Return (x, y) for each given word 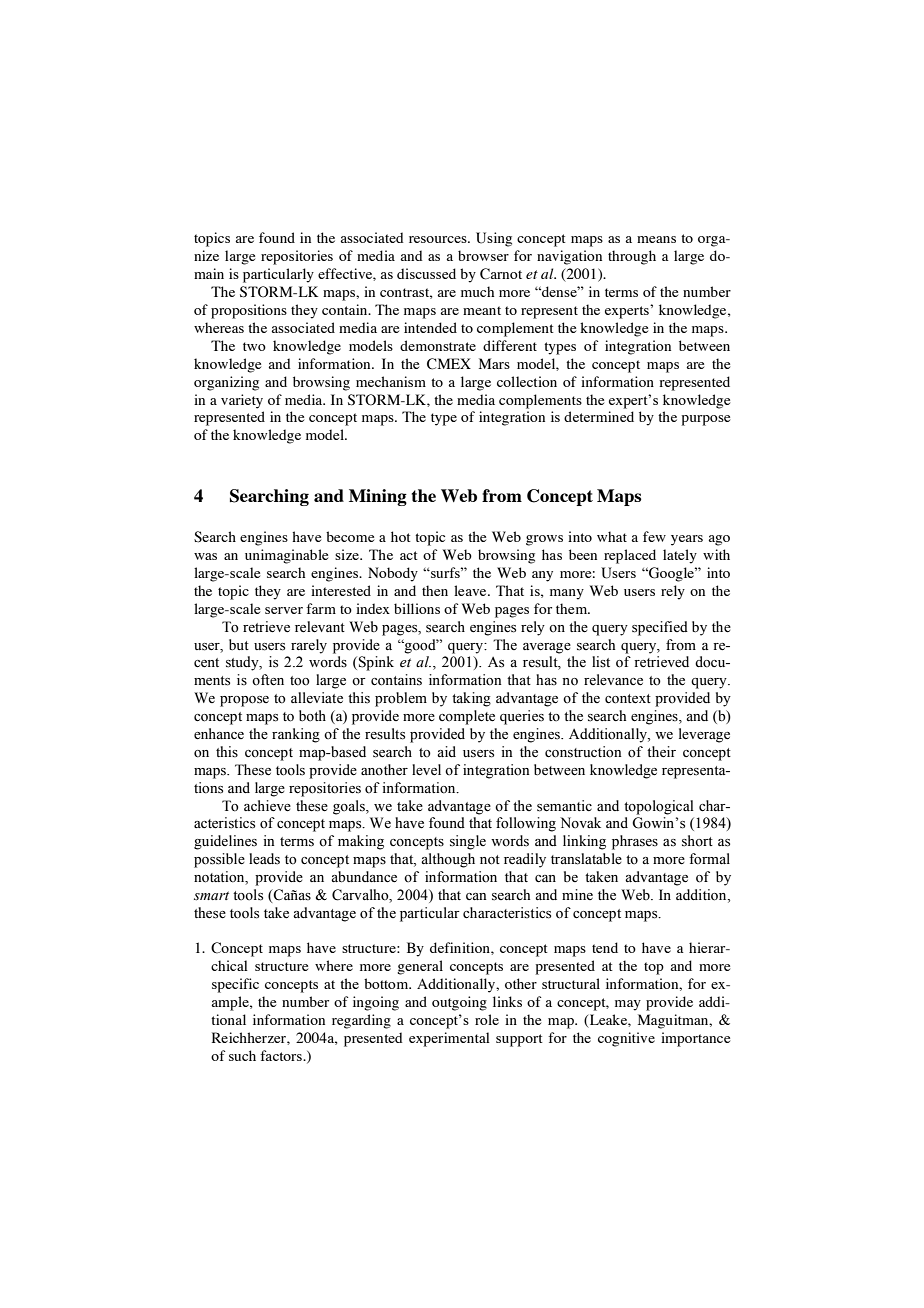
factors (282, 1055)
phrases (635, 842)
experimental (449, 1039)
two (254, 346)
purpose (706, 420)
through (632, 257)
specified (660, 628)
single (468, 842)
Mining (378, 497)
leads (264, 859)
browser (483, 255)
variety (242, 401)
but (239, 644)
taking (471, 699)
